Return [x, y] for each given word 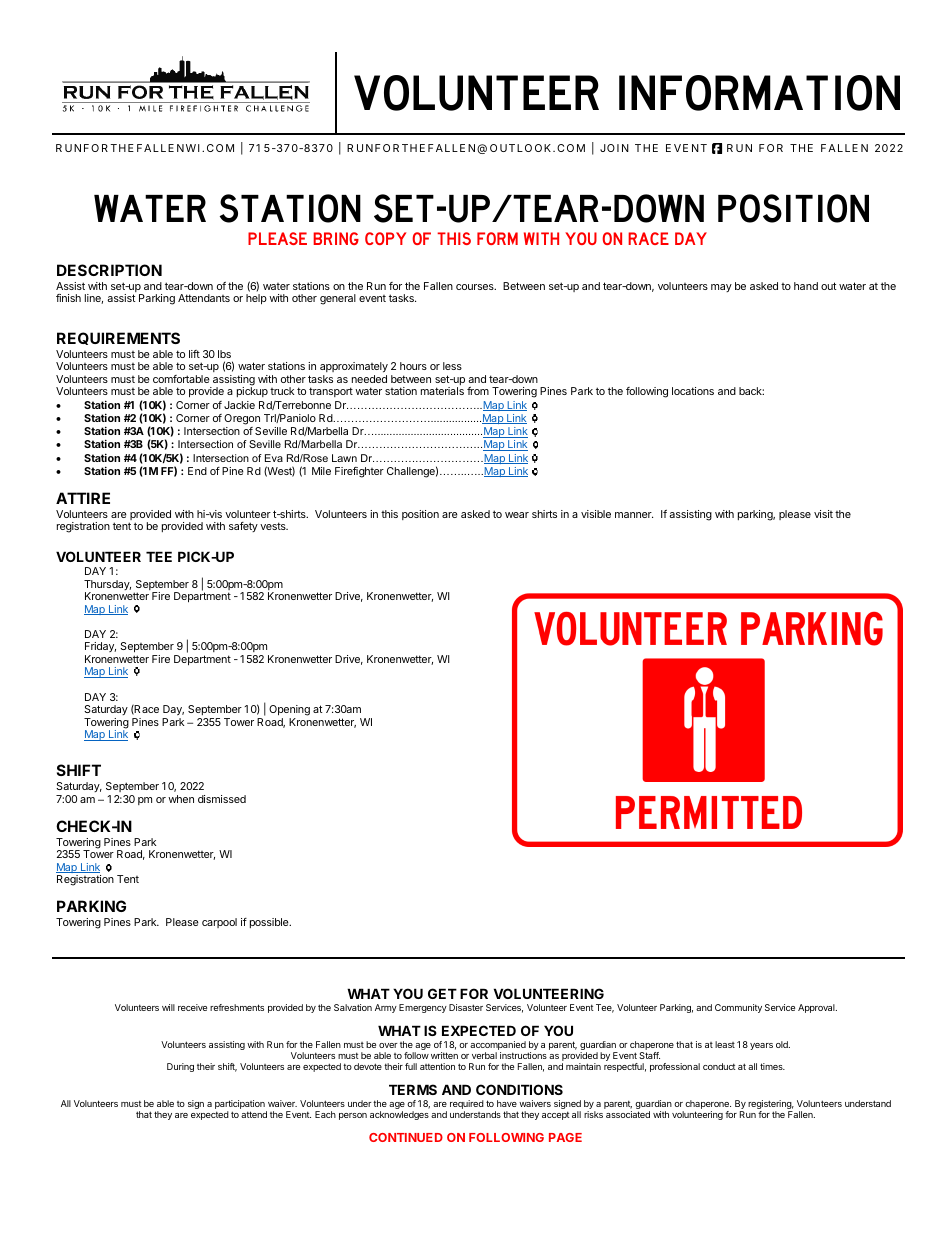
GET [442, 993]
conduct [719, 1066]
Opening [289, 710]
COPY [385, 238]
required [467, 1106]
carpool [219, 923]
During [180, 1067]
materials [442, 391]
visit [823, 514]
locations [693, 391]
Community [738, 1008]
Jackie [239, 405]
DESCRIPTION [109, 270]
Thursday [107, 586]
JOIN [614, 148]
